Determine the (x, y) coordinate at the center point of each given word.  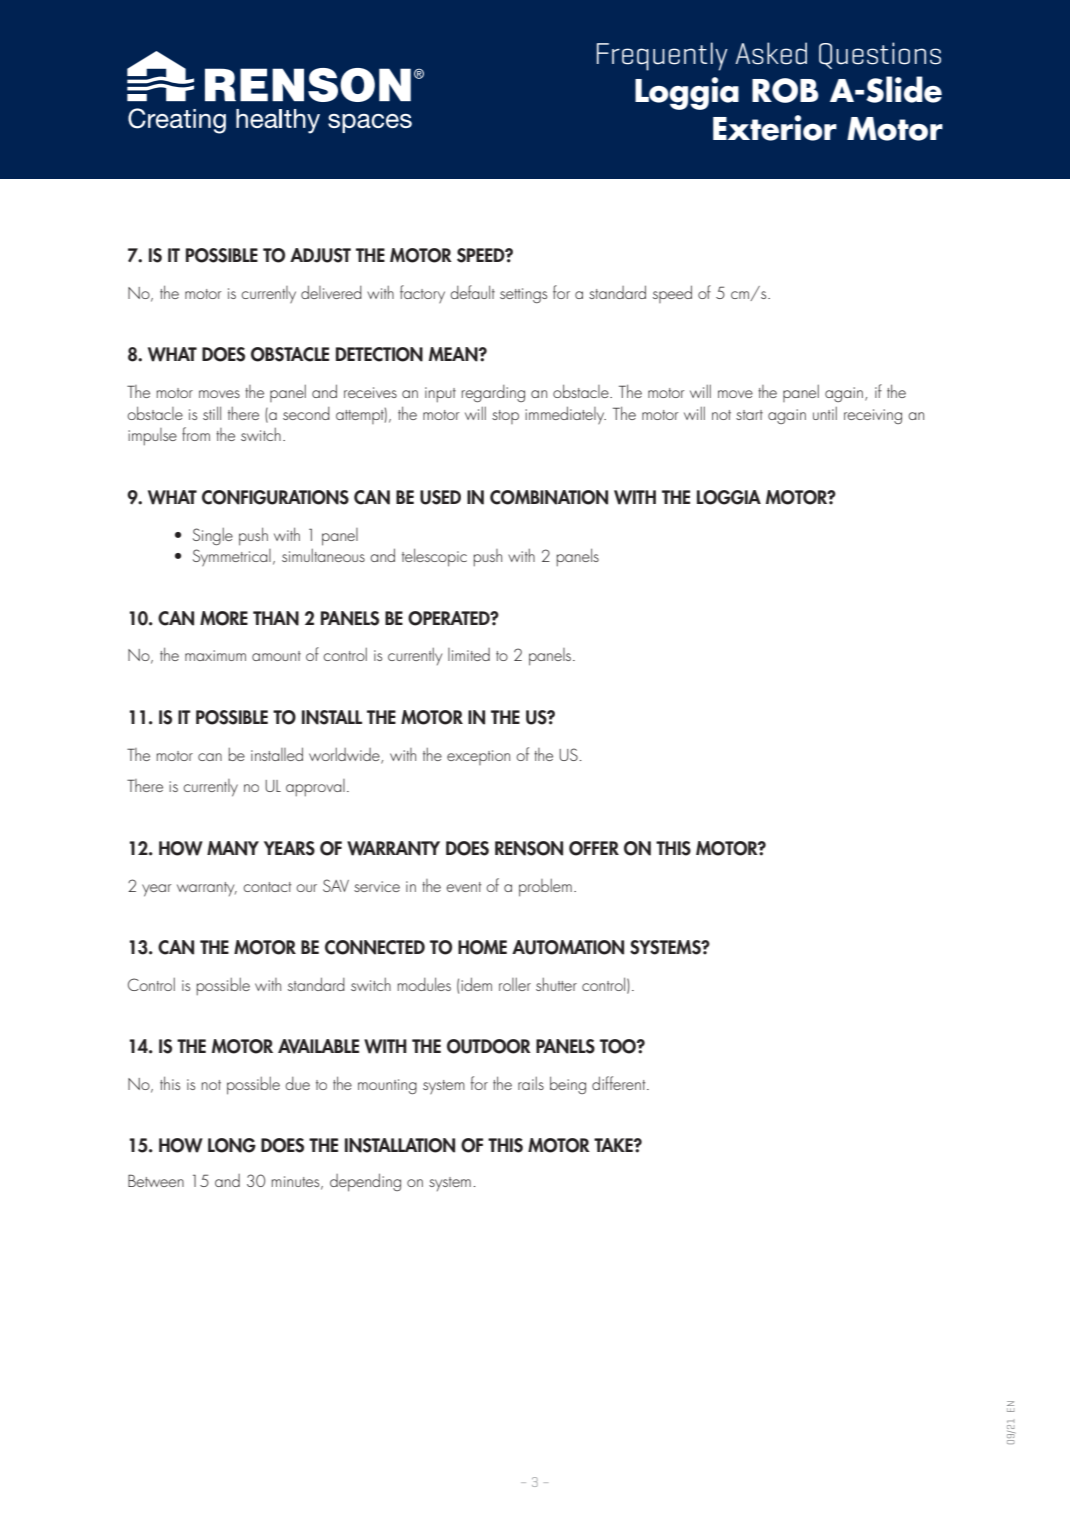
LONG (232, 1145)
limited (469, 654)
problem (545, 888)
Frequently (662, 56)
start (749, 415)
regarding (493, 394)
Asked (771, 53)
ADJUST (320, 255)
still (212, 413)
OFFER (594, 848)
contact (267, 887)
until (825, 413)
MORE (224, 618)
